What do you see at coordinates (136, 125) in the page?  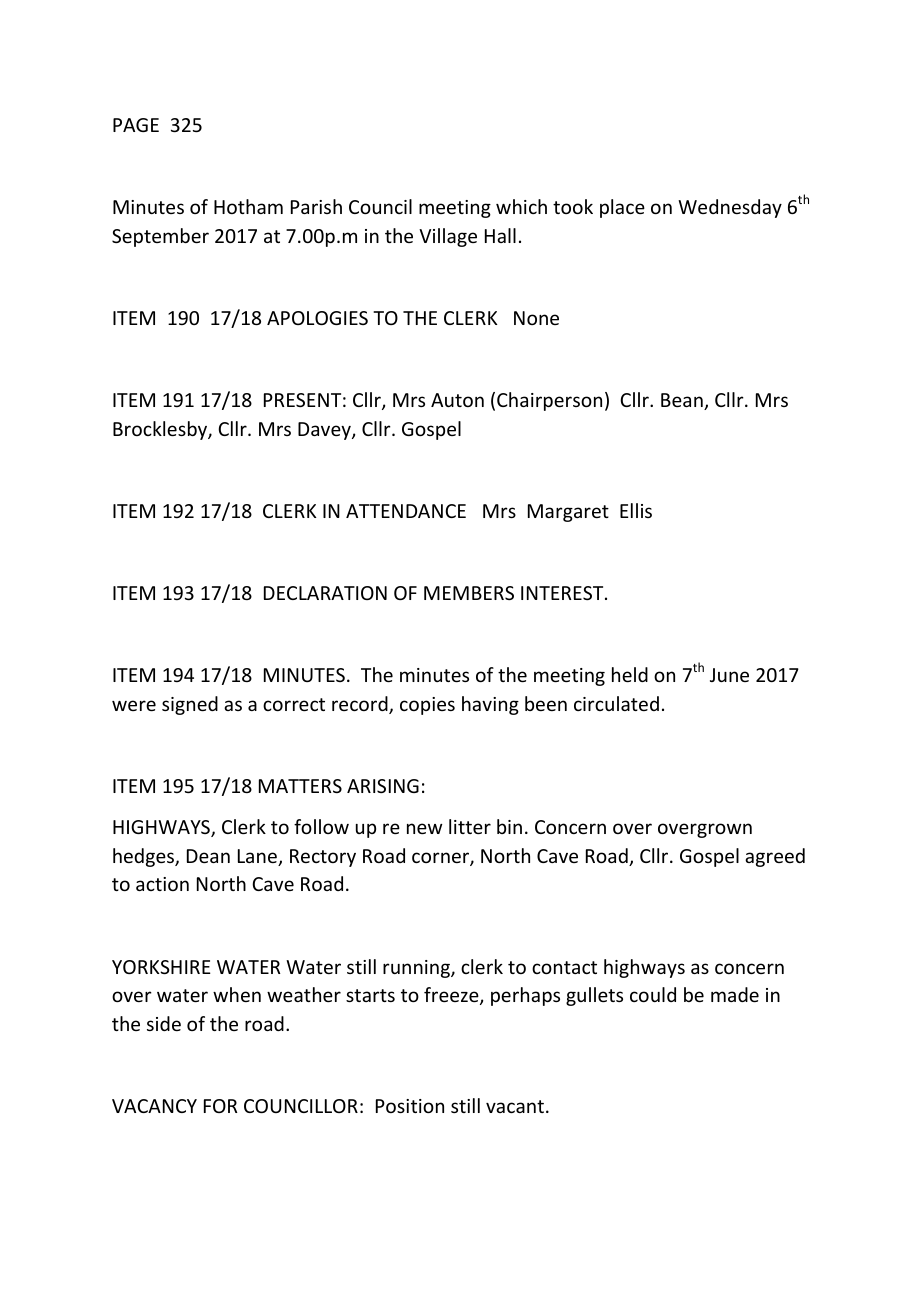 I see `PAGE` at bounding box center [136, 125].
